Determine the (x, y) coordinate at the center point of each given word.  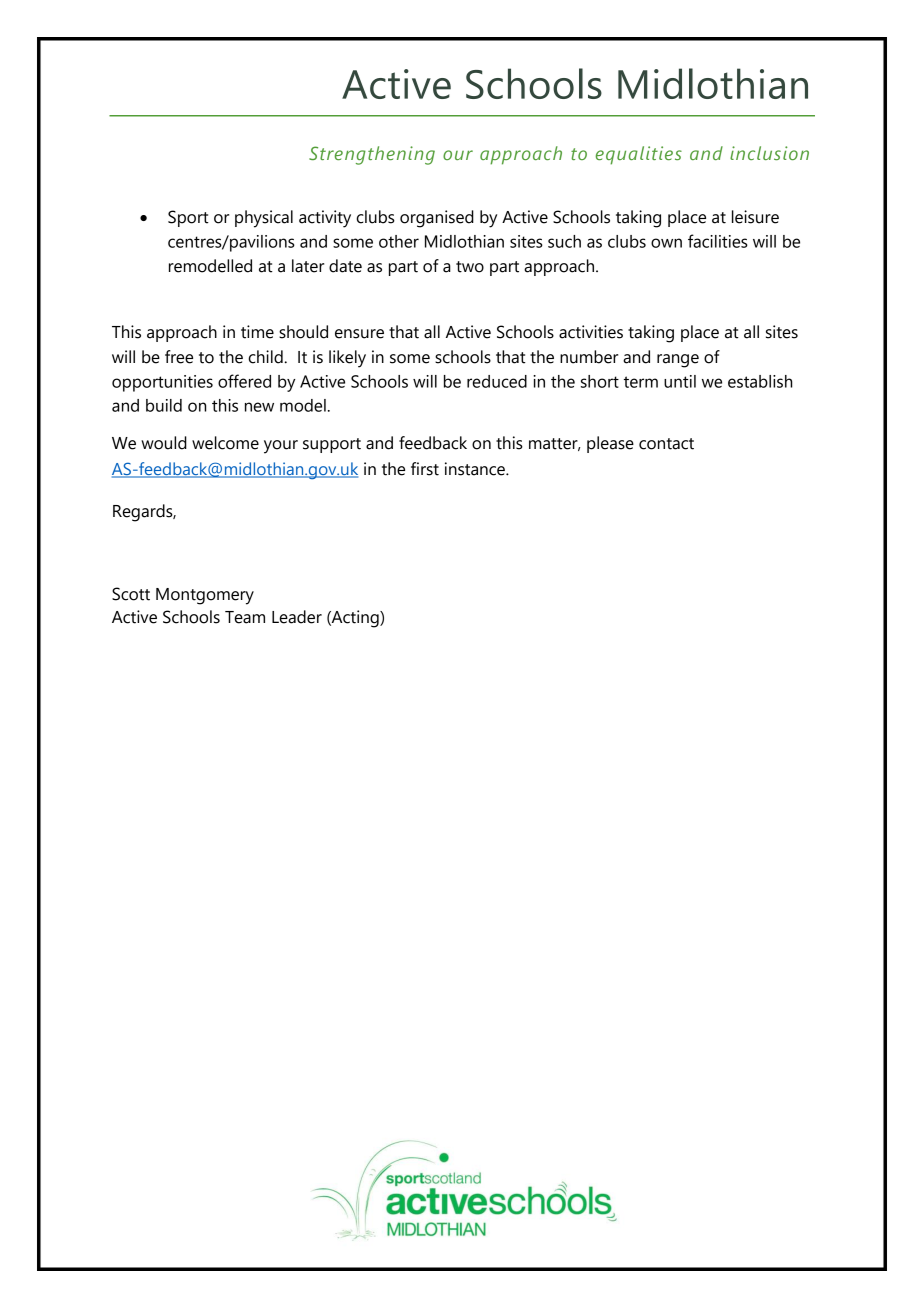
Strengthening (372, 155)
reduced (497, 381)
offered (244, 381)
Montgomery (205, 596)
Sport (188, 218)
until (680, 381)
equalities (639, 155)
